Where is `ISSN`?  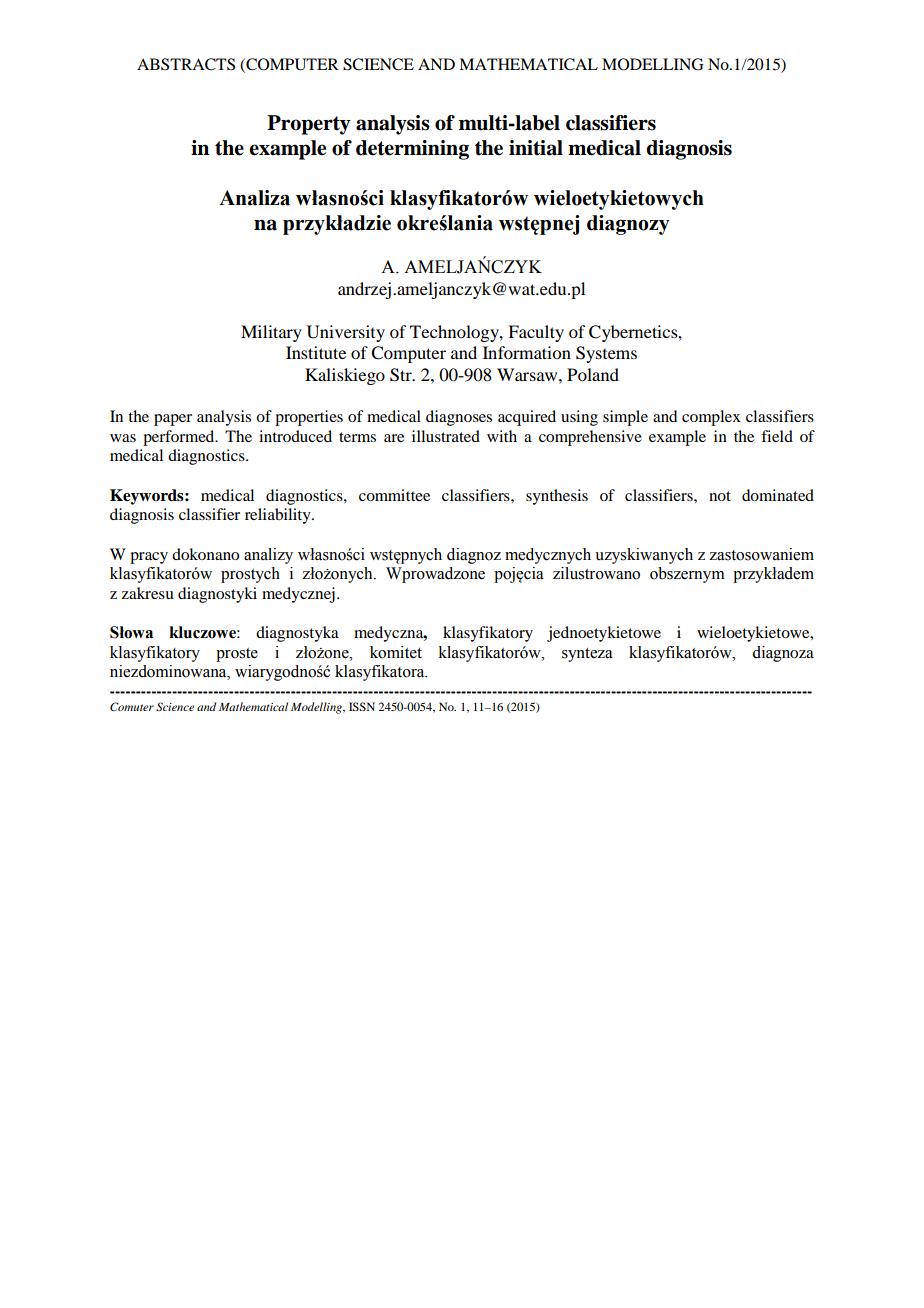
ISSN is located at coordinates (362, 706).
